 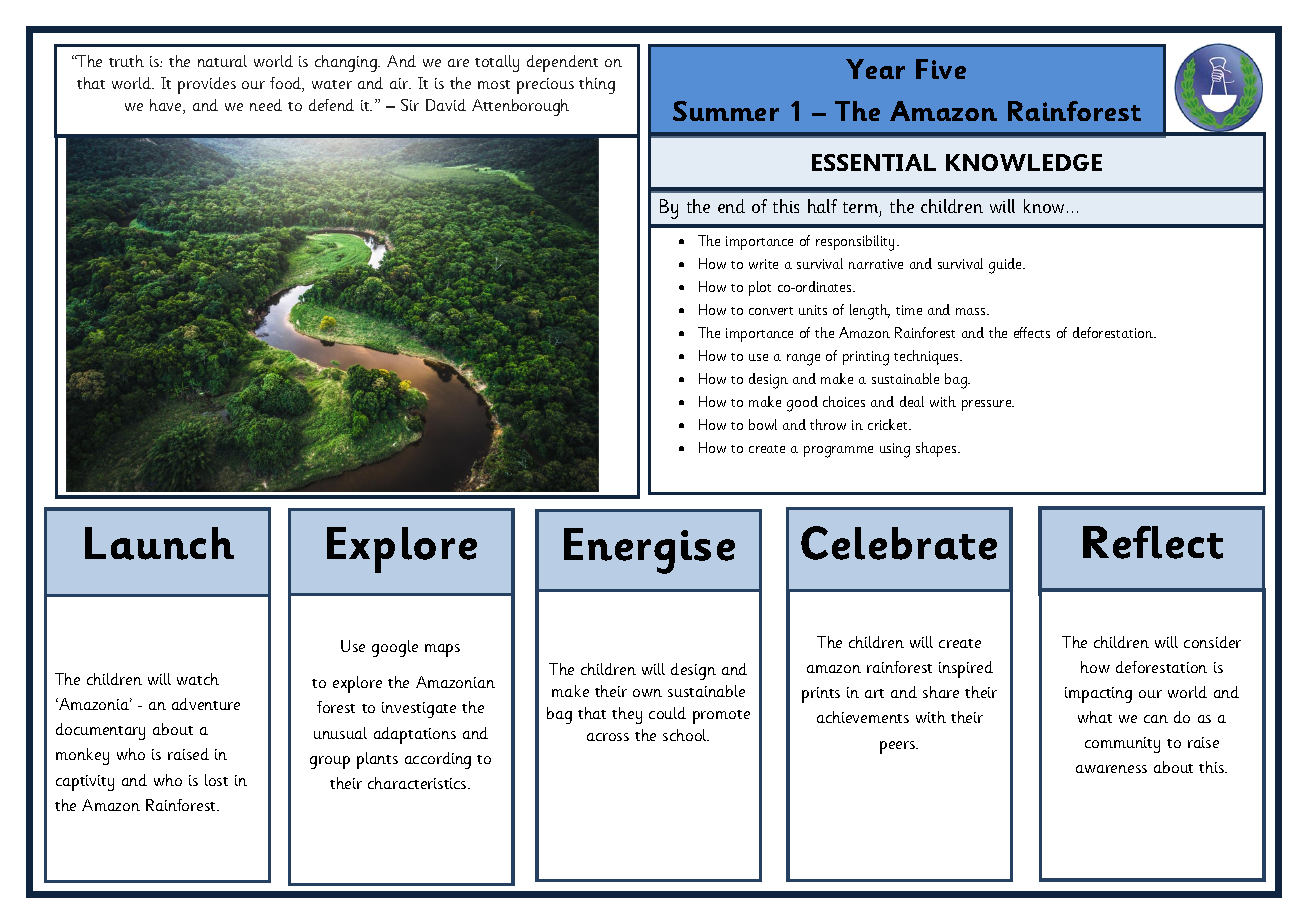 I want to click on across, so click(x=608, y=737).
